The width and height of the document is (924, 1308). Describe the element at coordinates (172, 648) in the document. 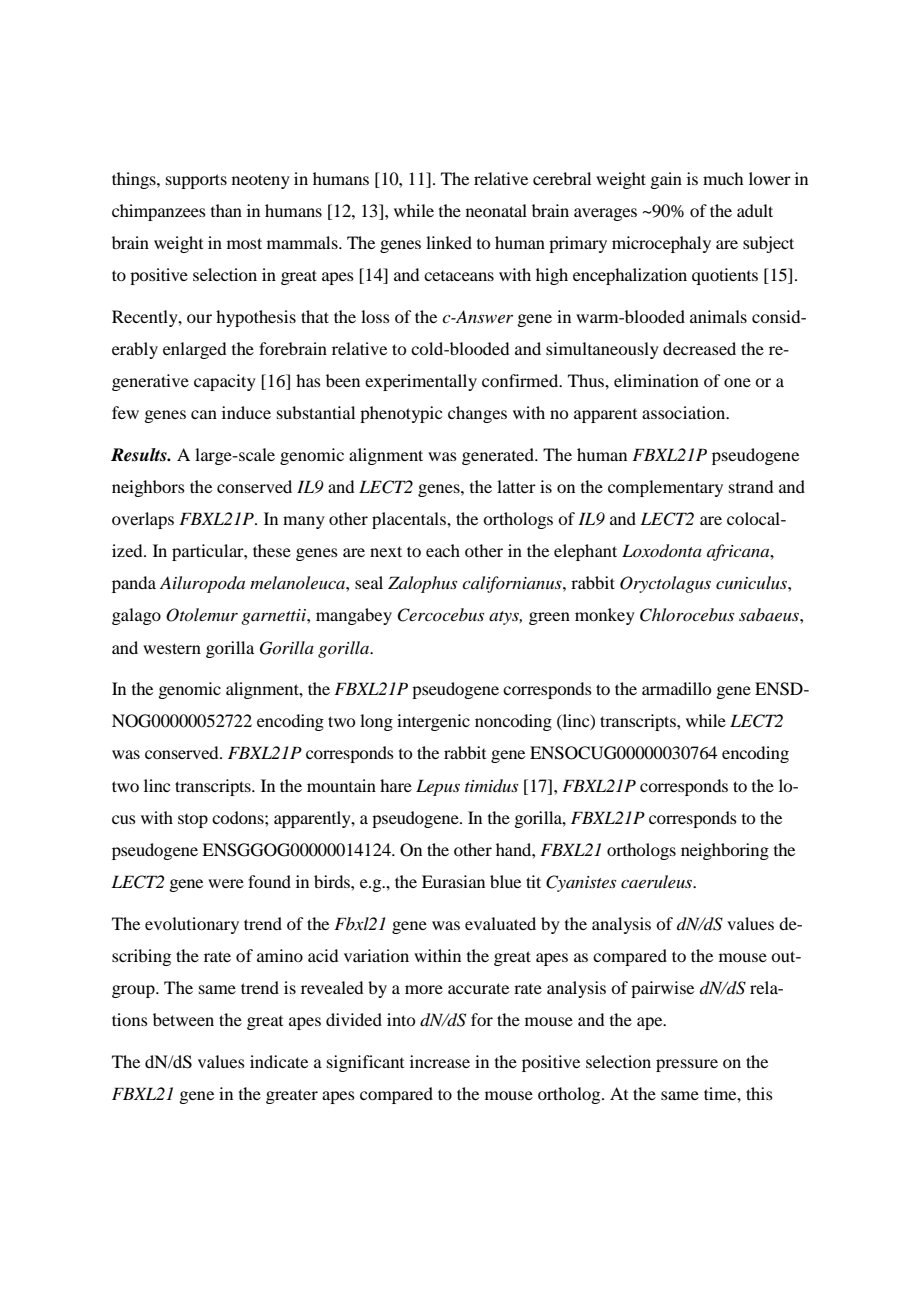

I see `western` at that location.
